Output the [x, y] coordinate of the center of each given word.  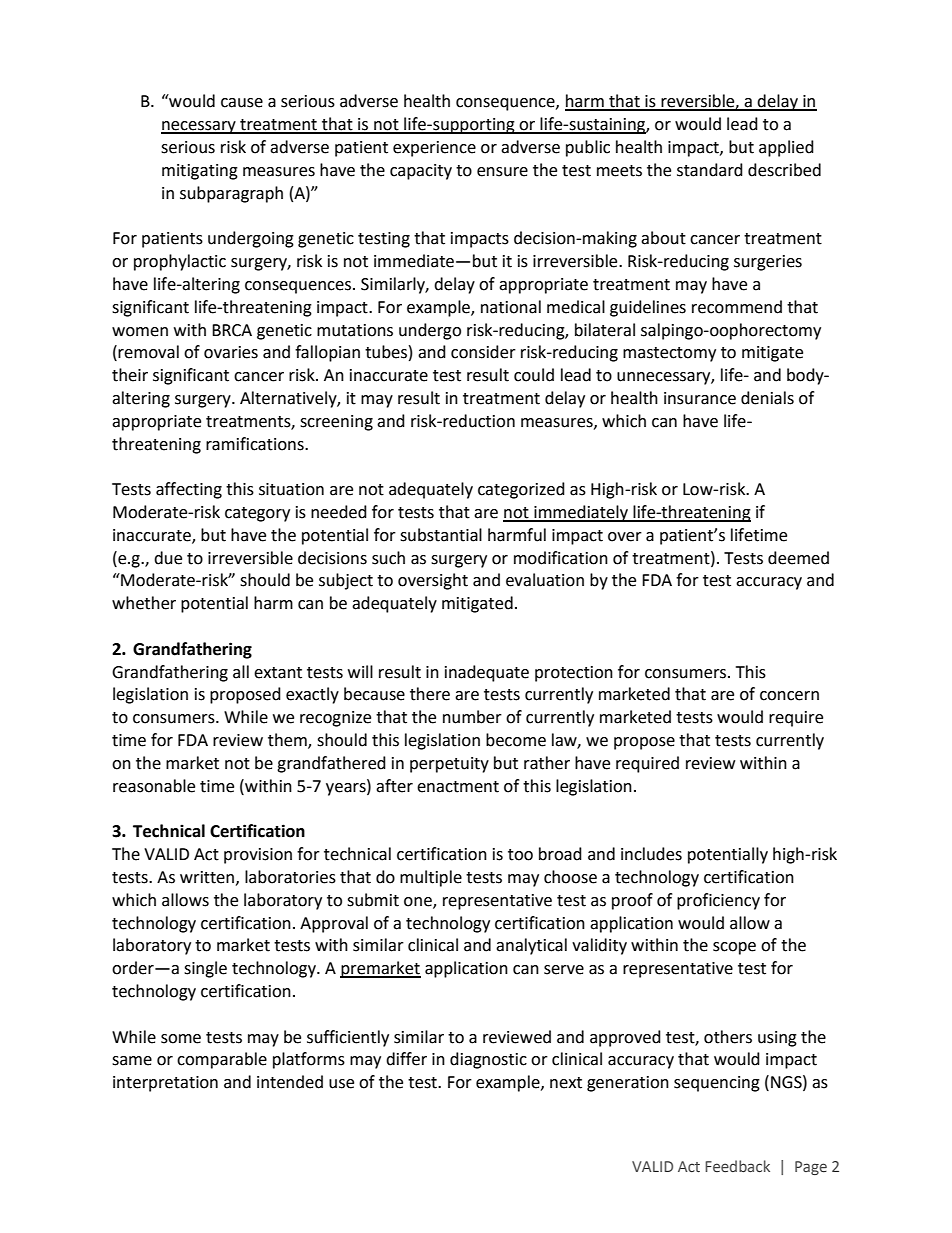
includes [651, 854]
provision [258, 856]
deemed [798, 558]
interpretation [165, 1084]
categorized [521, 490]
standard [710, 170]
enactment [458, 787]
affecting [189, 490]
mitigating [200, 172]
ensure [502, 172]
